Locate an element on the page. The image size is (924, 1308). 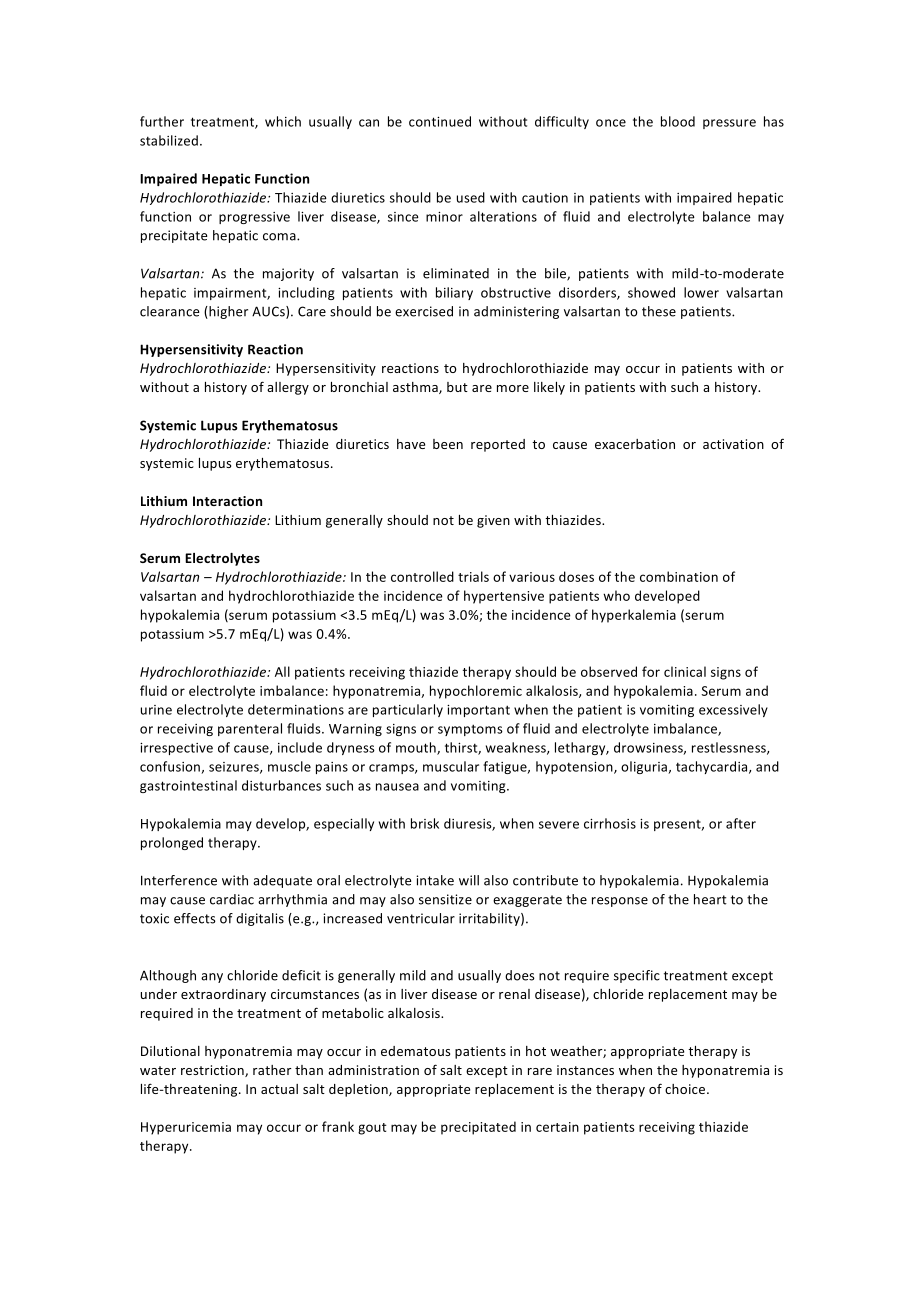
continued is located at coordinates (440, 121).
